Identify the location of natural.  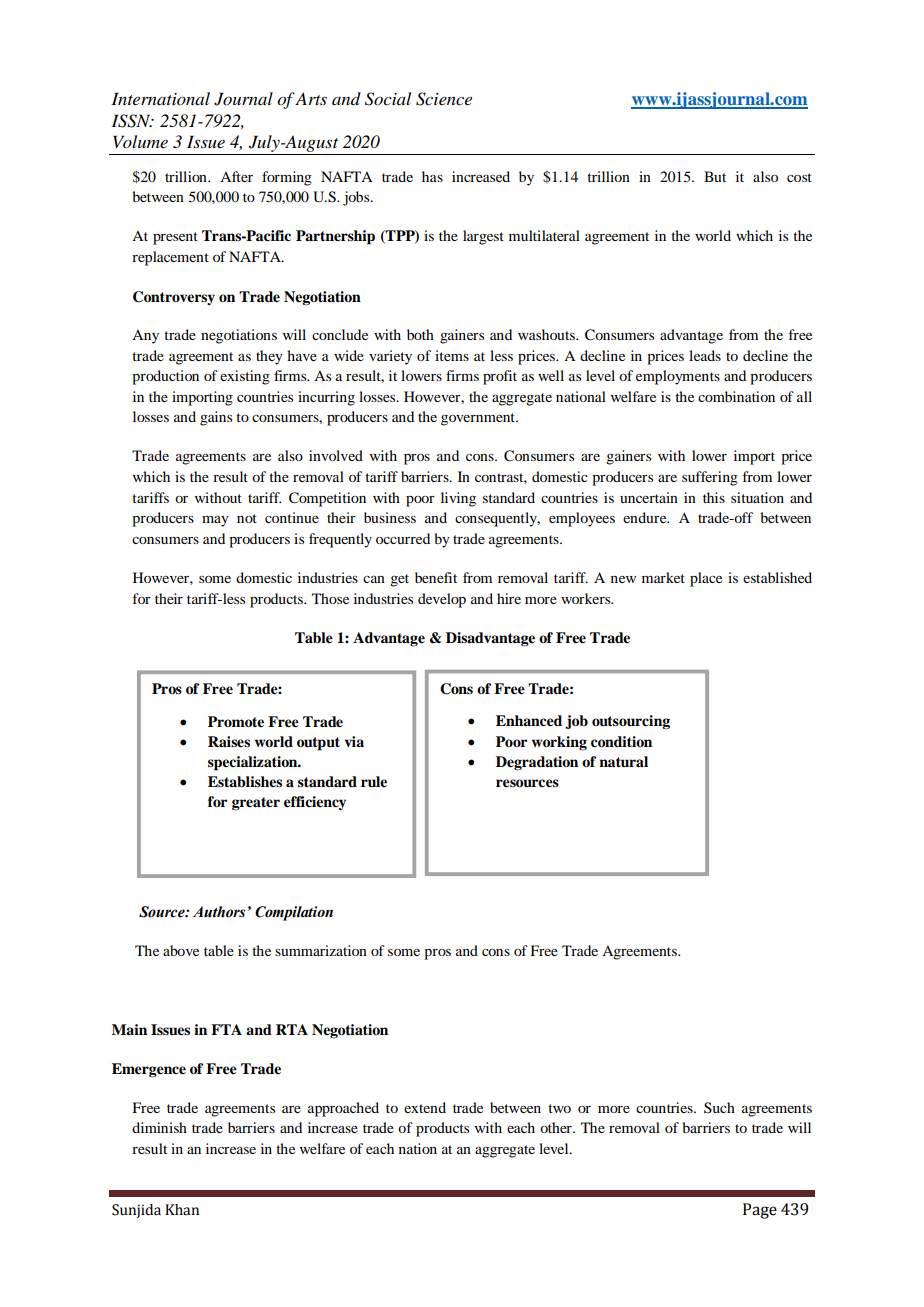
(623, 762).
